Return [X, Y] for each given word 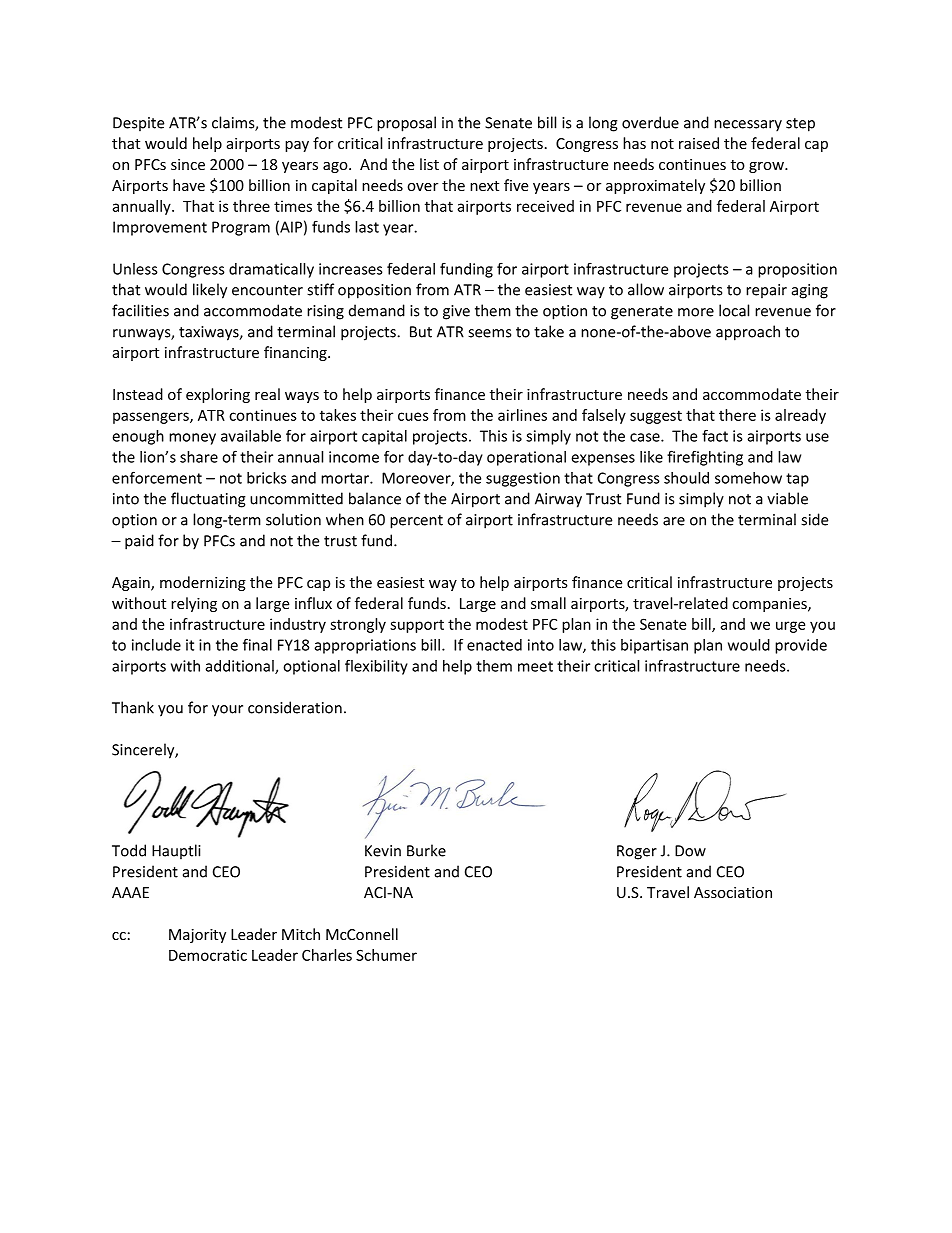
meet [535, 666]
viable [787, 498]
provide [801, 646]
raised [699, 143]
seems [489, 333]
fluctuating [208, 500]
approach [748, 333]
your [227, 711]
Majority [197, 936]
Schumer [386, 955]
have [189, 185]
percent [416, 522]
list [429, 164]
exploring [218, 395]
